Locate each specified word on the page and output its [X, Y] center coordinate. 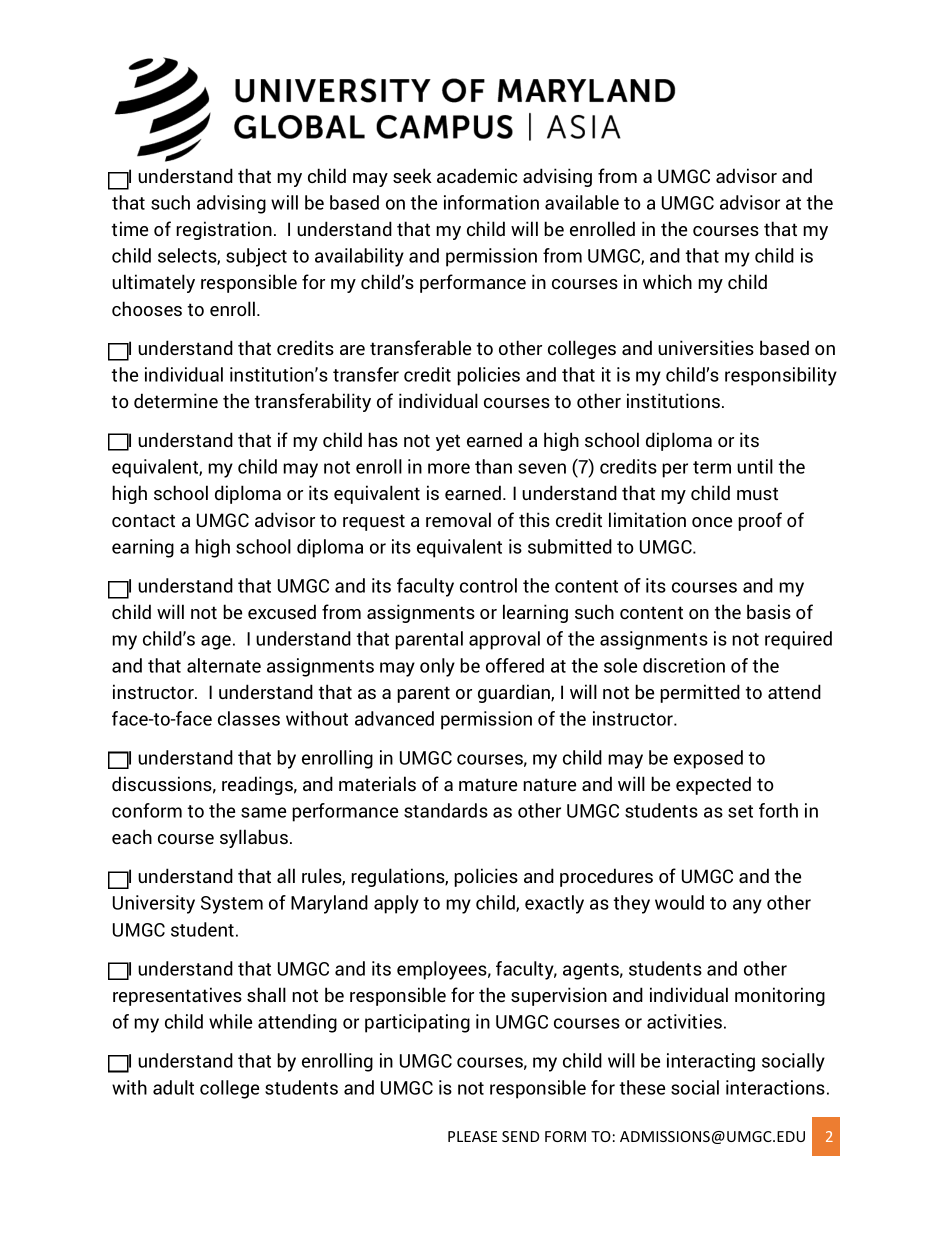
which [667, 281]
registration [224, 230]
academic [477, 175]
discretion [684, 665]
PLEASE [472, 1136]
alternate [224, 665]
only [437, 667]
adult [173, 1087]
